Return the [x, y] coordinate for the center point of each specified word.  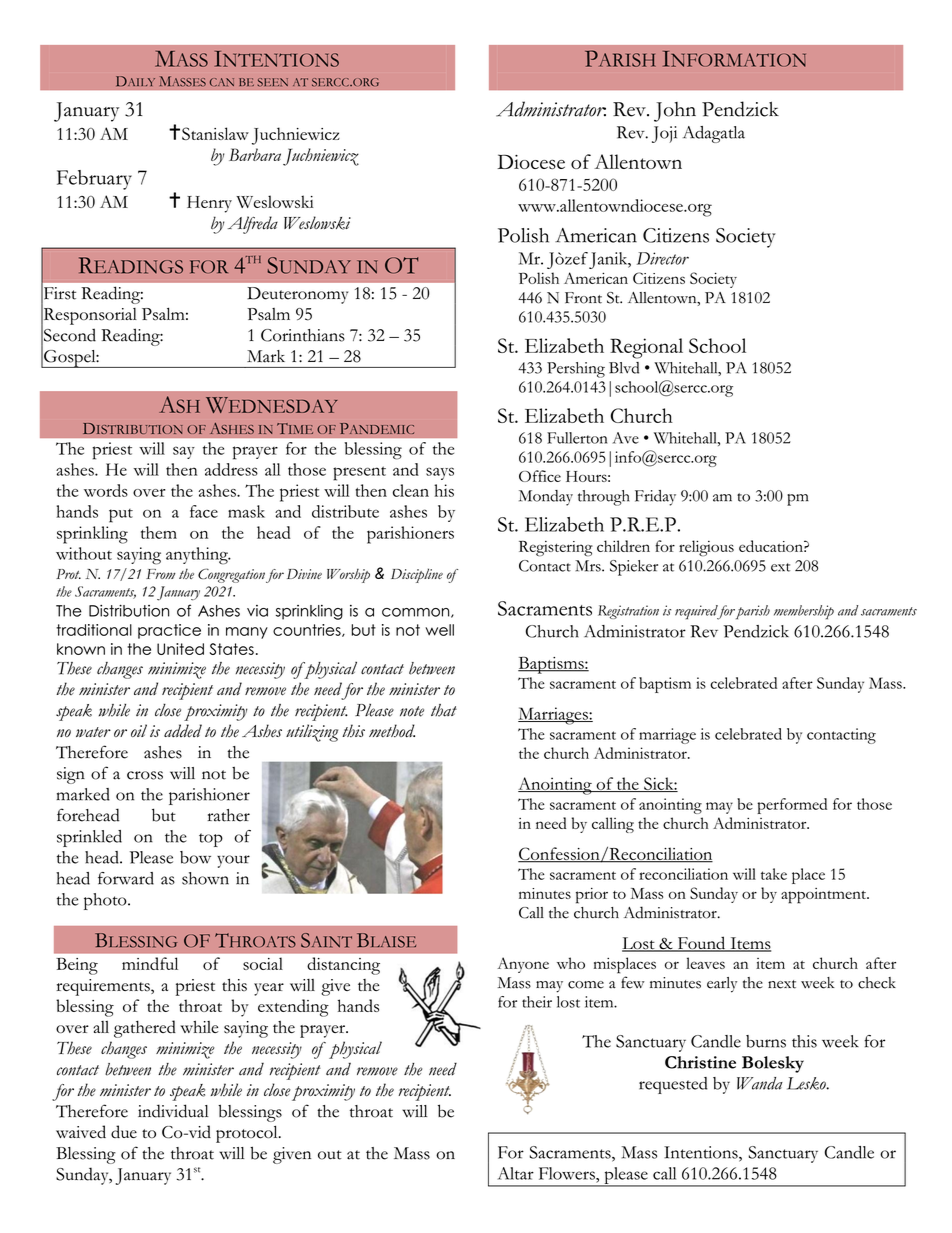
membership [804, 612]
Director [663, 258]
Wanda [760, 1083]
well [439, 630]
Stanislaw [215, 133]
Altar [516, 1173]
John [675, 112]
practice [169, 631]
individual [173, 1111]
